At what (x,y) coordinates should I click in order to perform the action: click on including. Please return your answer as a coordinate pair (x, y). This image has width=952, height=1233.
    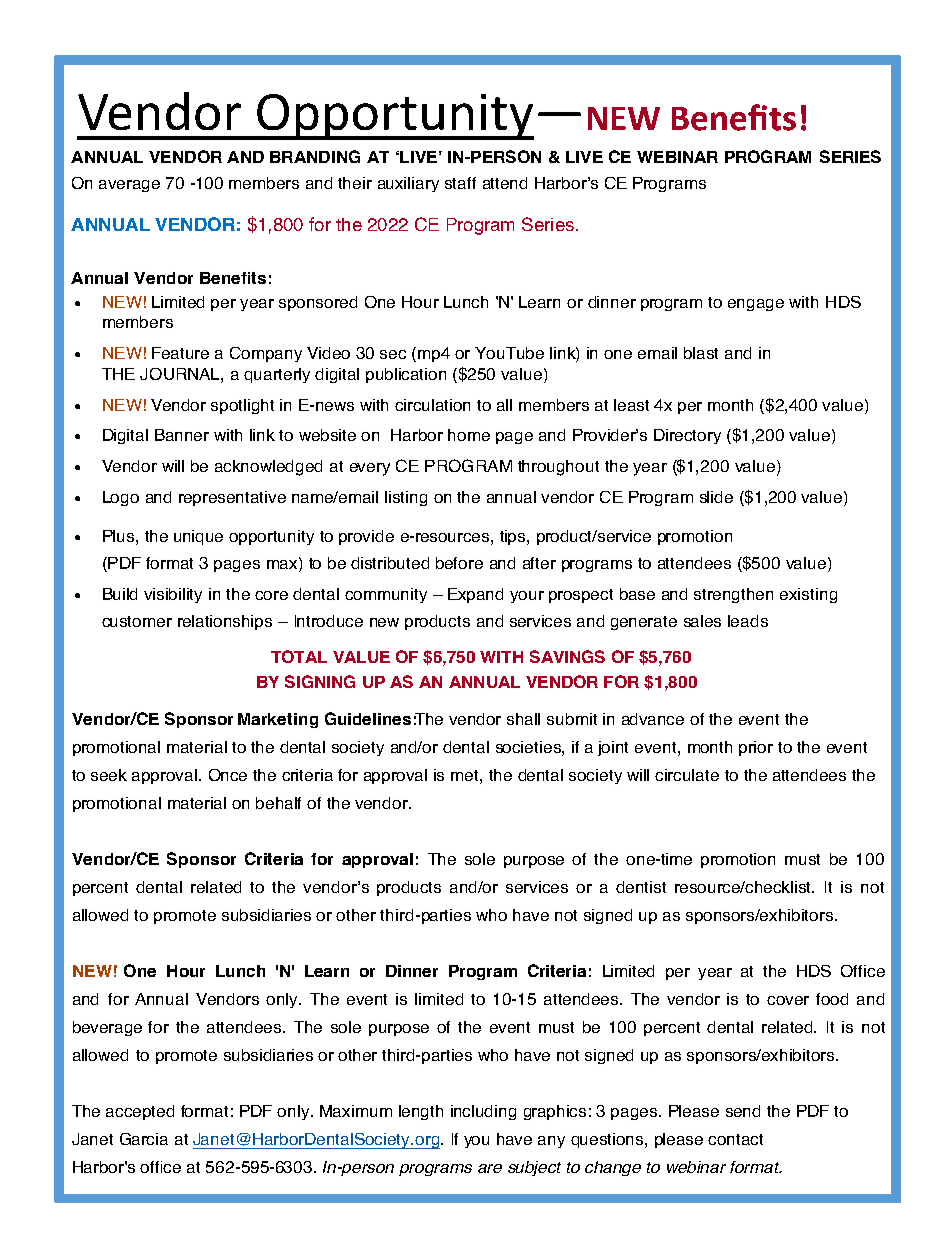
    Looking at the image, I should click on (483, 1112).
